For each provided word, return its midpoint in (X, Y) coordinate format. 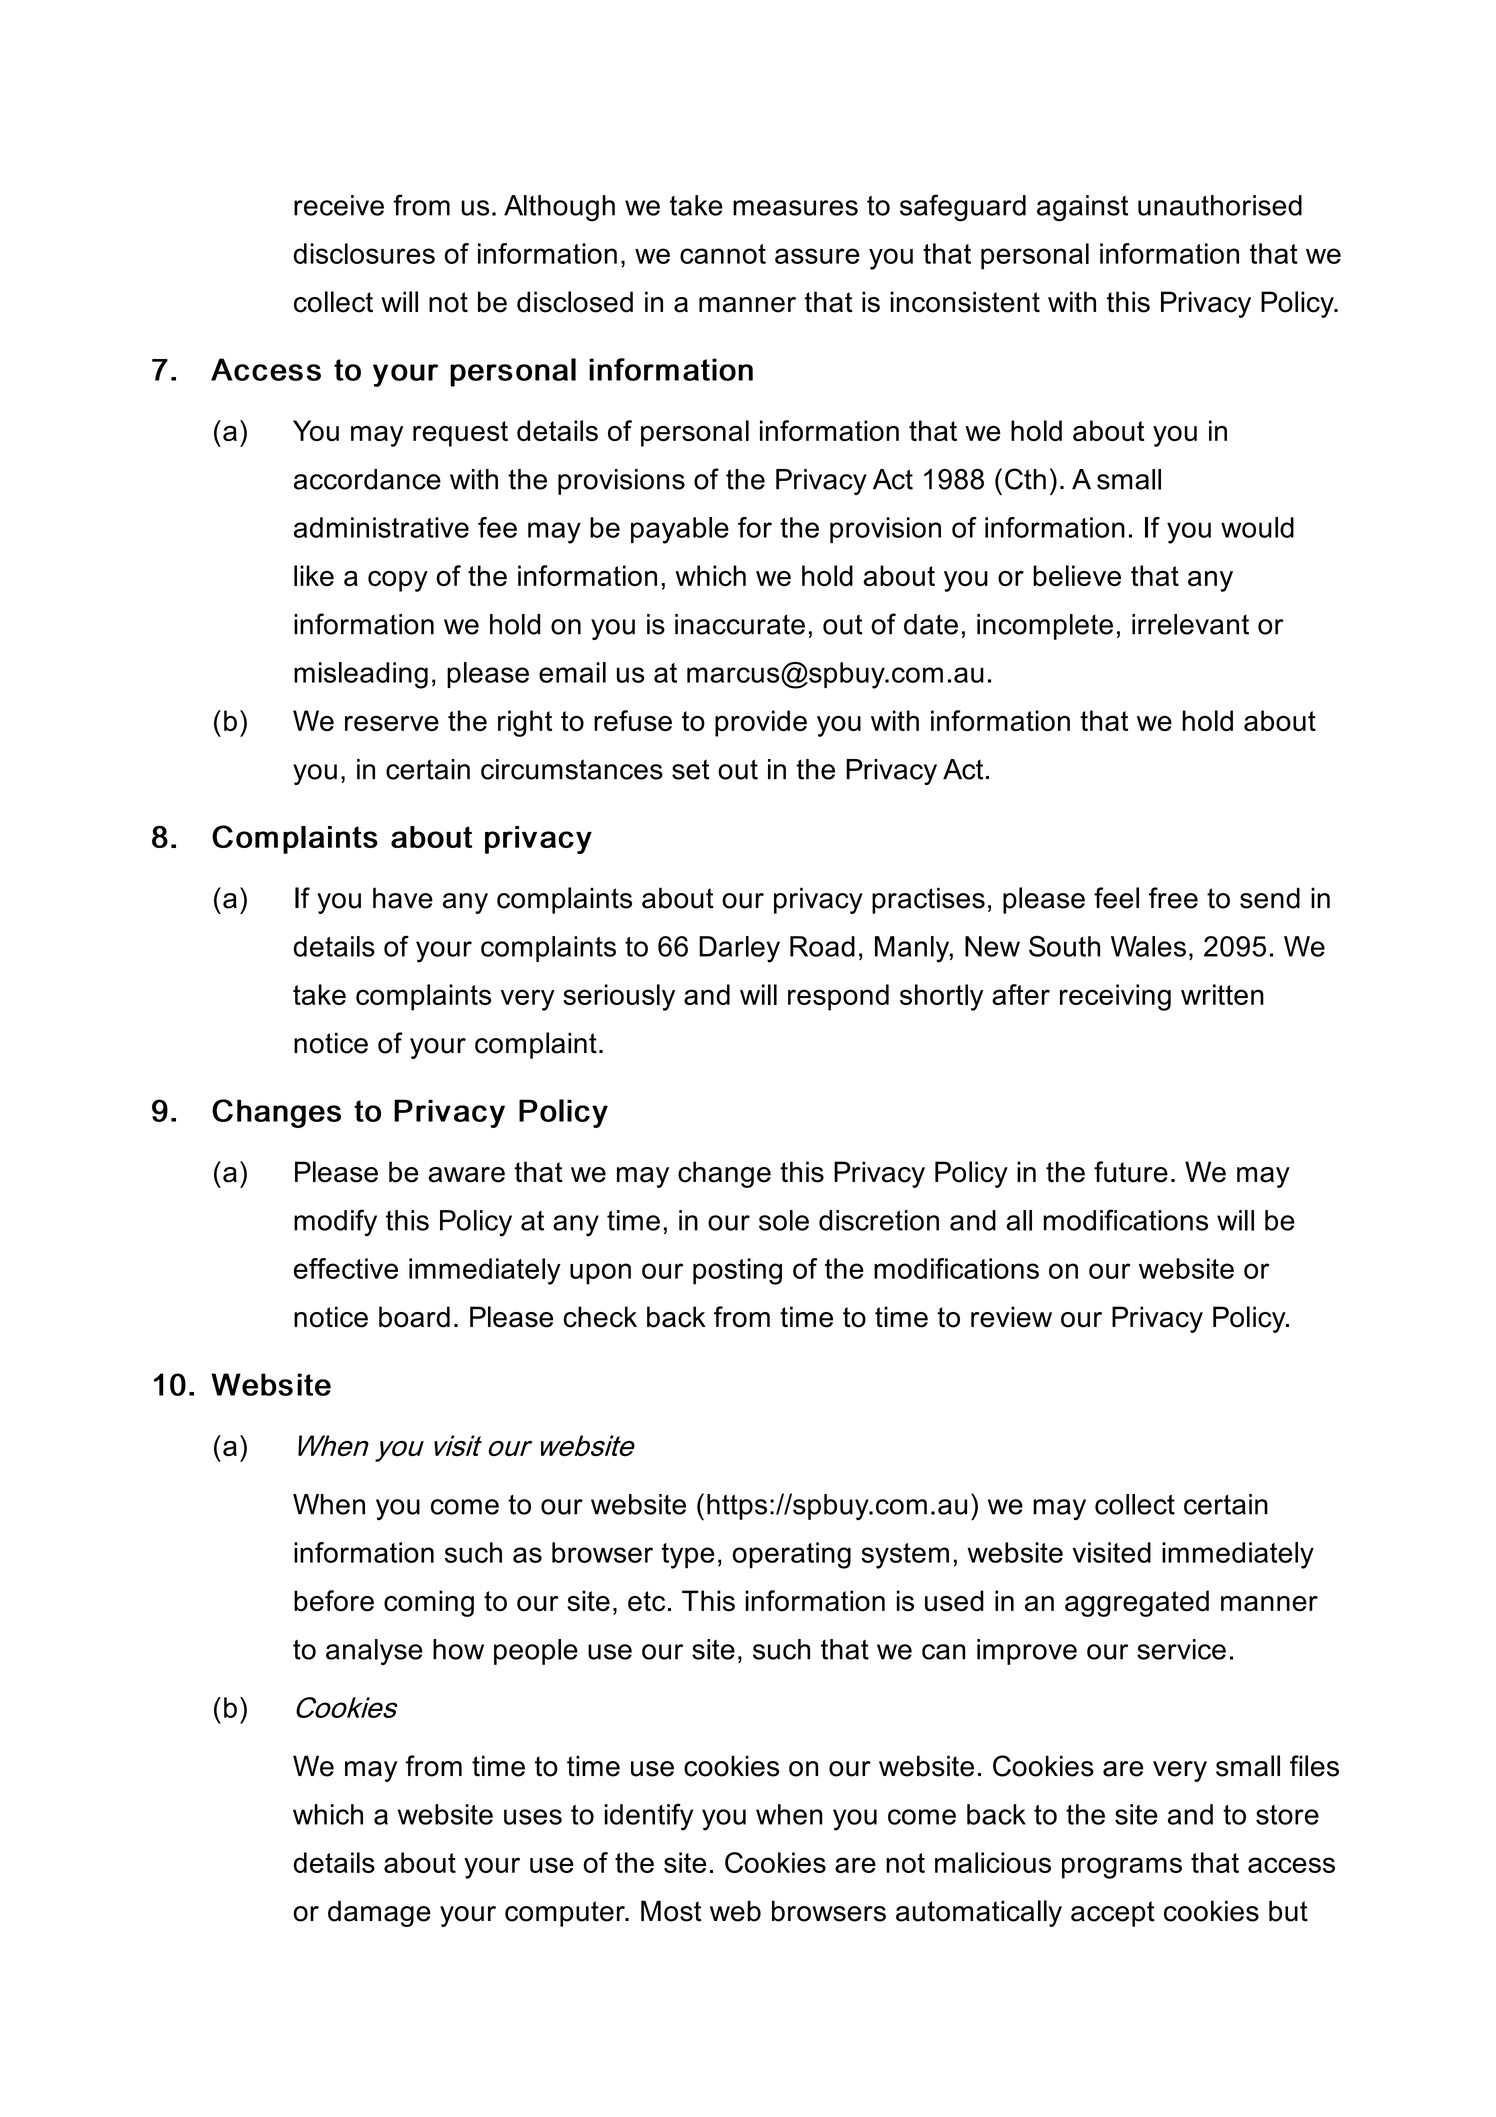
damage (379, 1913)
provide (761, 723)
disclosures (364, 253)
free (1173, 898)
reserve (392, 723)
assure (817, 256)
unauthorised (1220, 205)
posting (737, 1271)
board (414, 1317)
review (1011, 1317)
